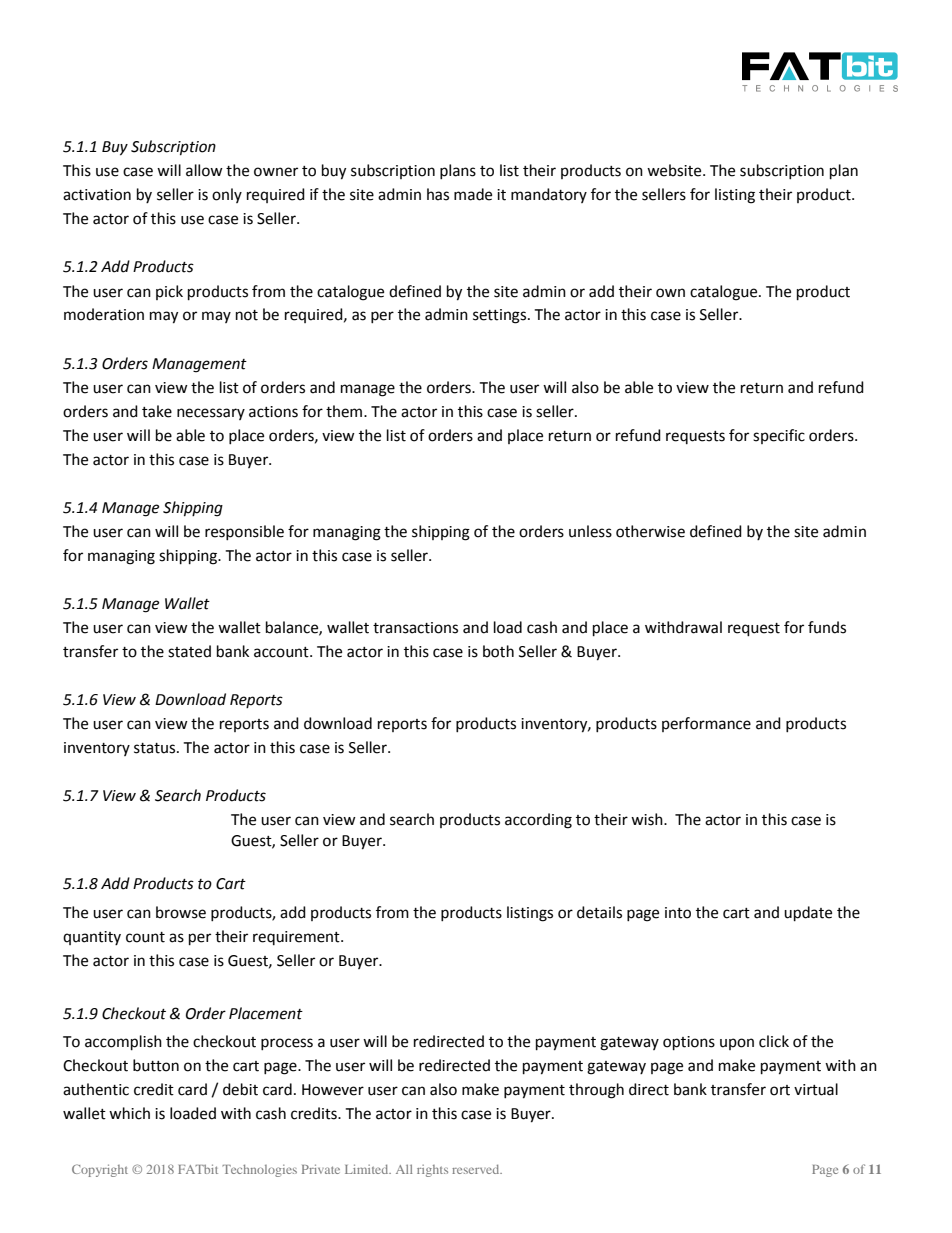  Describe the element at coordinates (477, 1169) in the image. I see `reserved` at that location.
